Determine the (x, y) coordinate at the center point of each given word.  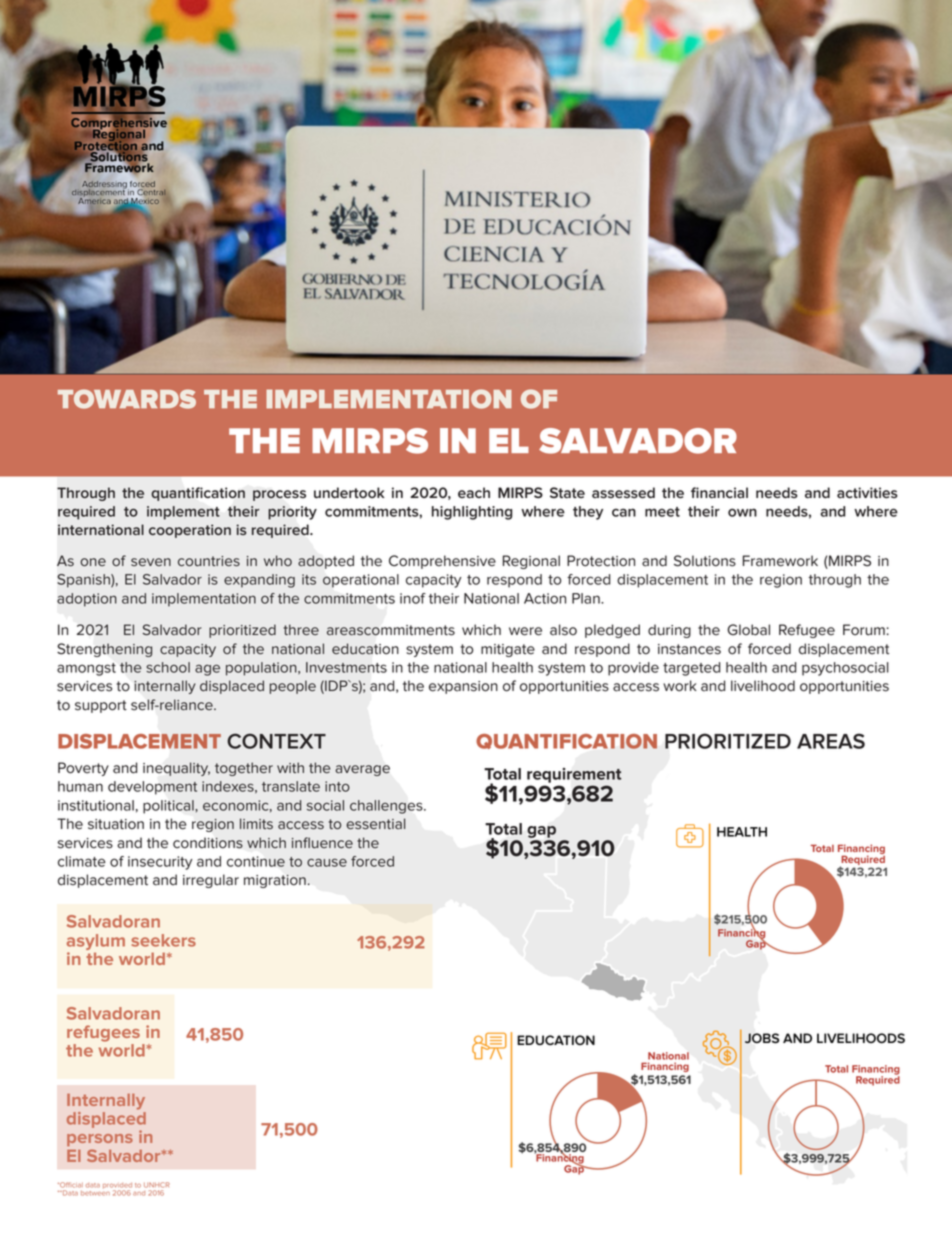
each (474, 493)
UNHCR (157, 1185)
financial (719, 493)
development (152, 788)
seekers (163, 940)
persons (100, 1140)
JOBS (762, 1038)
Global (748, 630)
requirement (574, 775)
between (95, 1193)
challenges (387, 807)
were (525, 631)
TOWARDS (127, 399)
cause (327, 862)
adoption (87, 600)
